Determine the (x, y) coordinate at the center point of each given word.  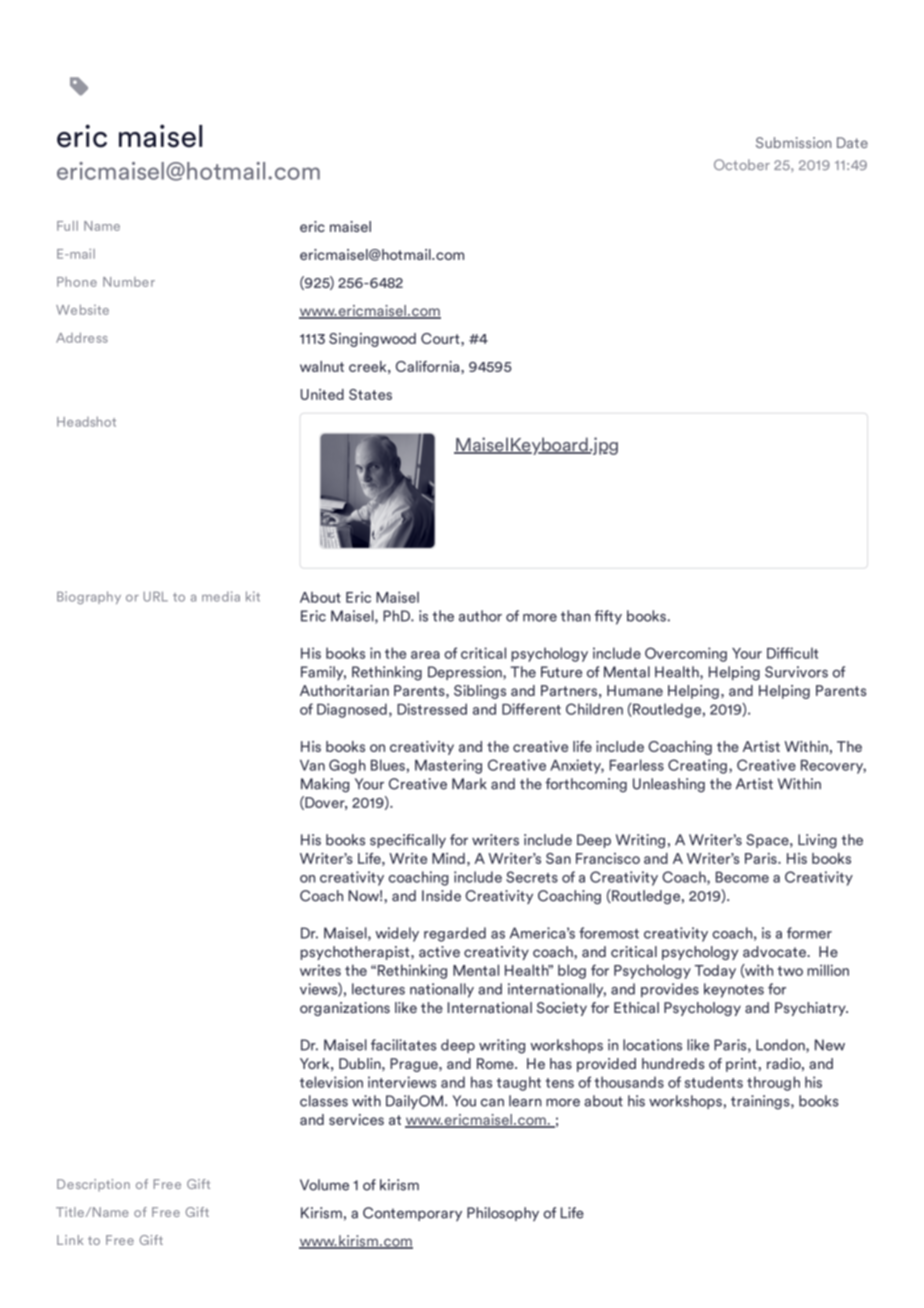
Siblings (480, 692)
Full (67, 226)
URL (155, 597)
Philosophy (503, 1214)
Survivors (796, 672)
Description (93, 1185)
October (742, 164)
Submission (793, 142)
